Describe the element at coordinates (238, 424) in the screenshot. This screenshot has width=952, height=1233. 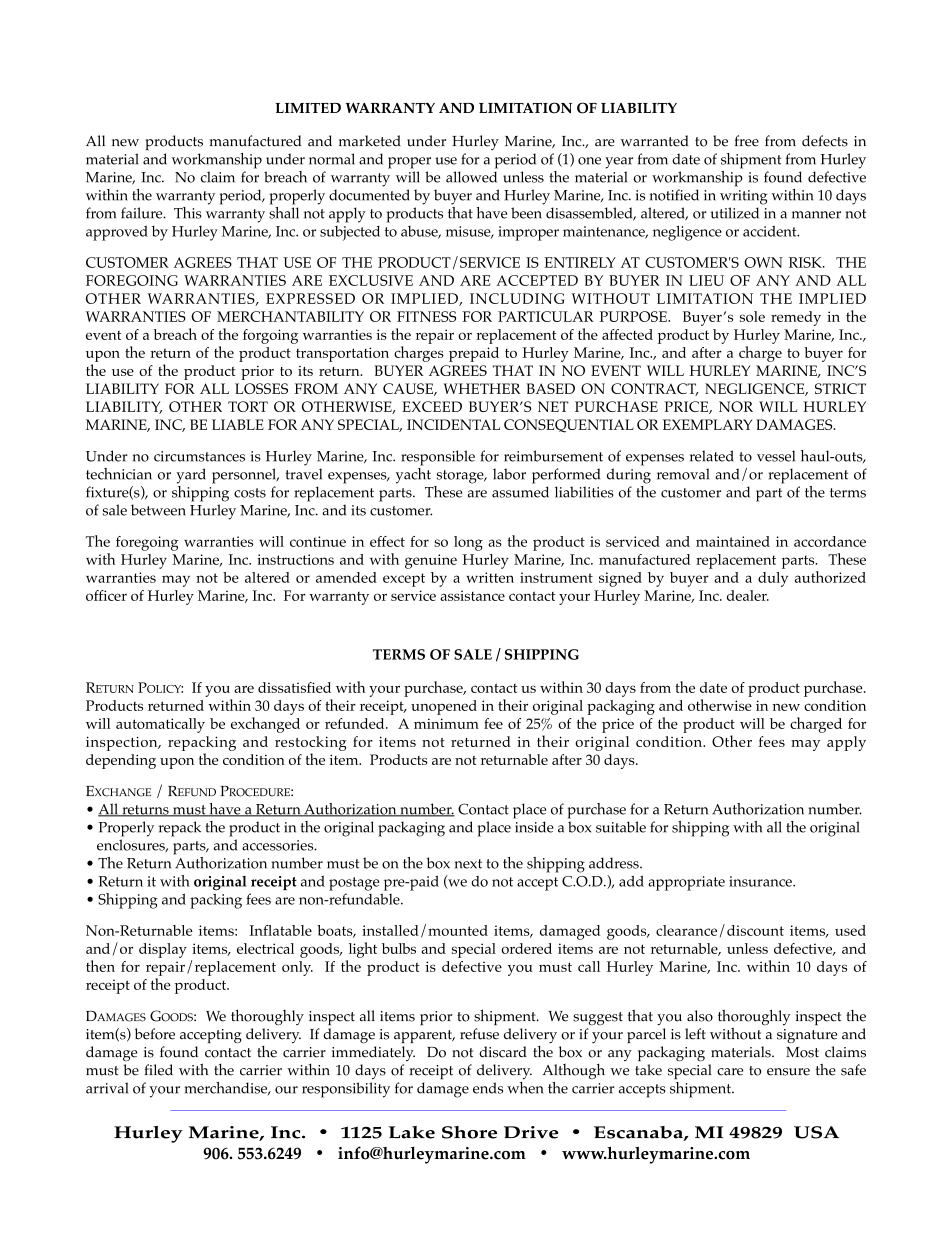
I see `LIABLE` at that location.
